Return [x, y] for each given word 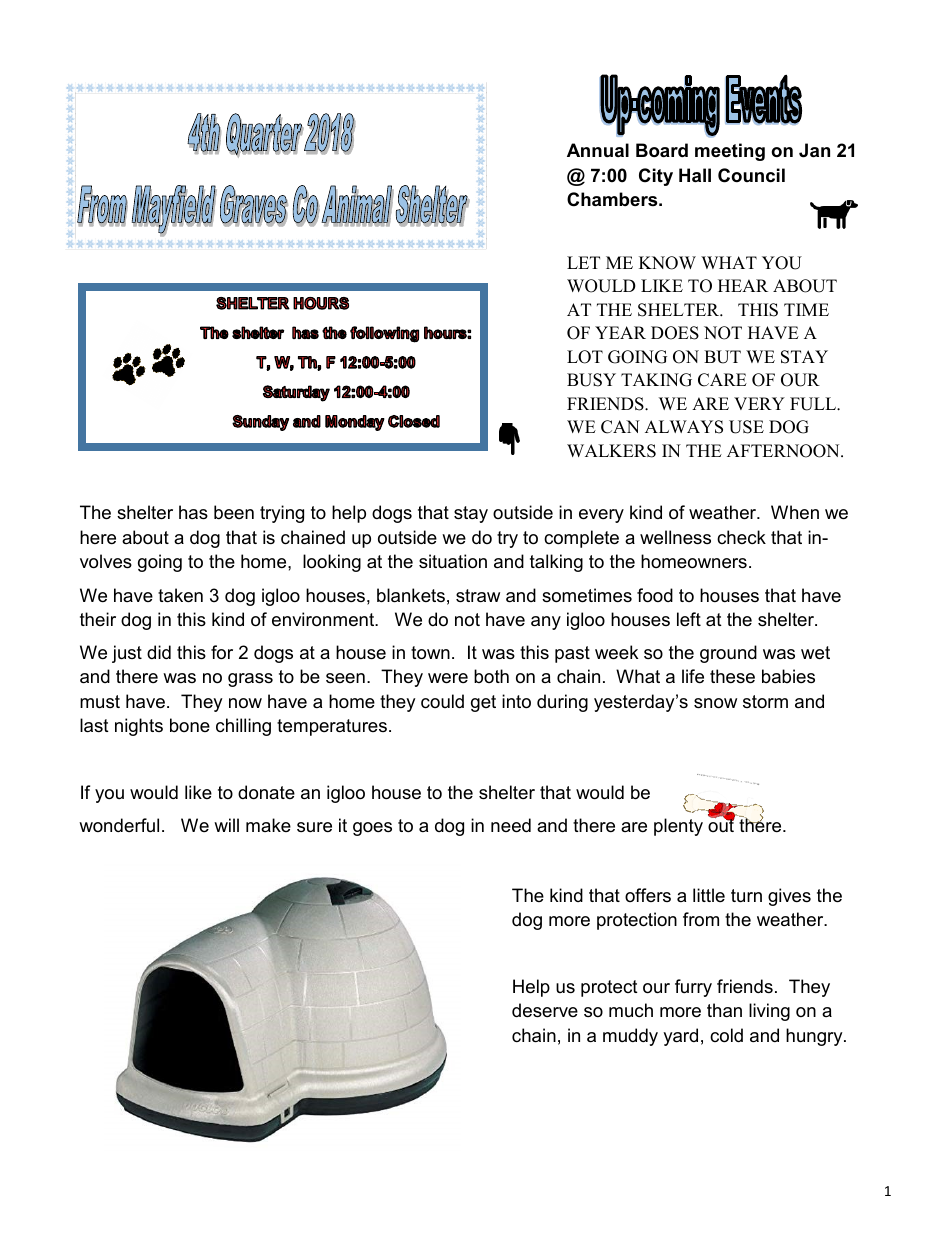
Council [751, 175]
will [226, 825]
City [656, 177]
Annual [598, 150]
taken [180, 595]
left [689, 619]
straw [478, 596]
